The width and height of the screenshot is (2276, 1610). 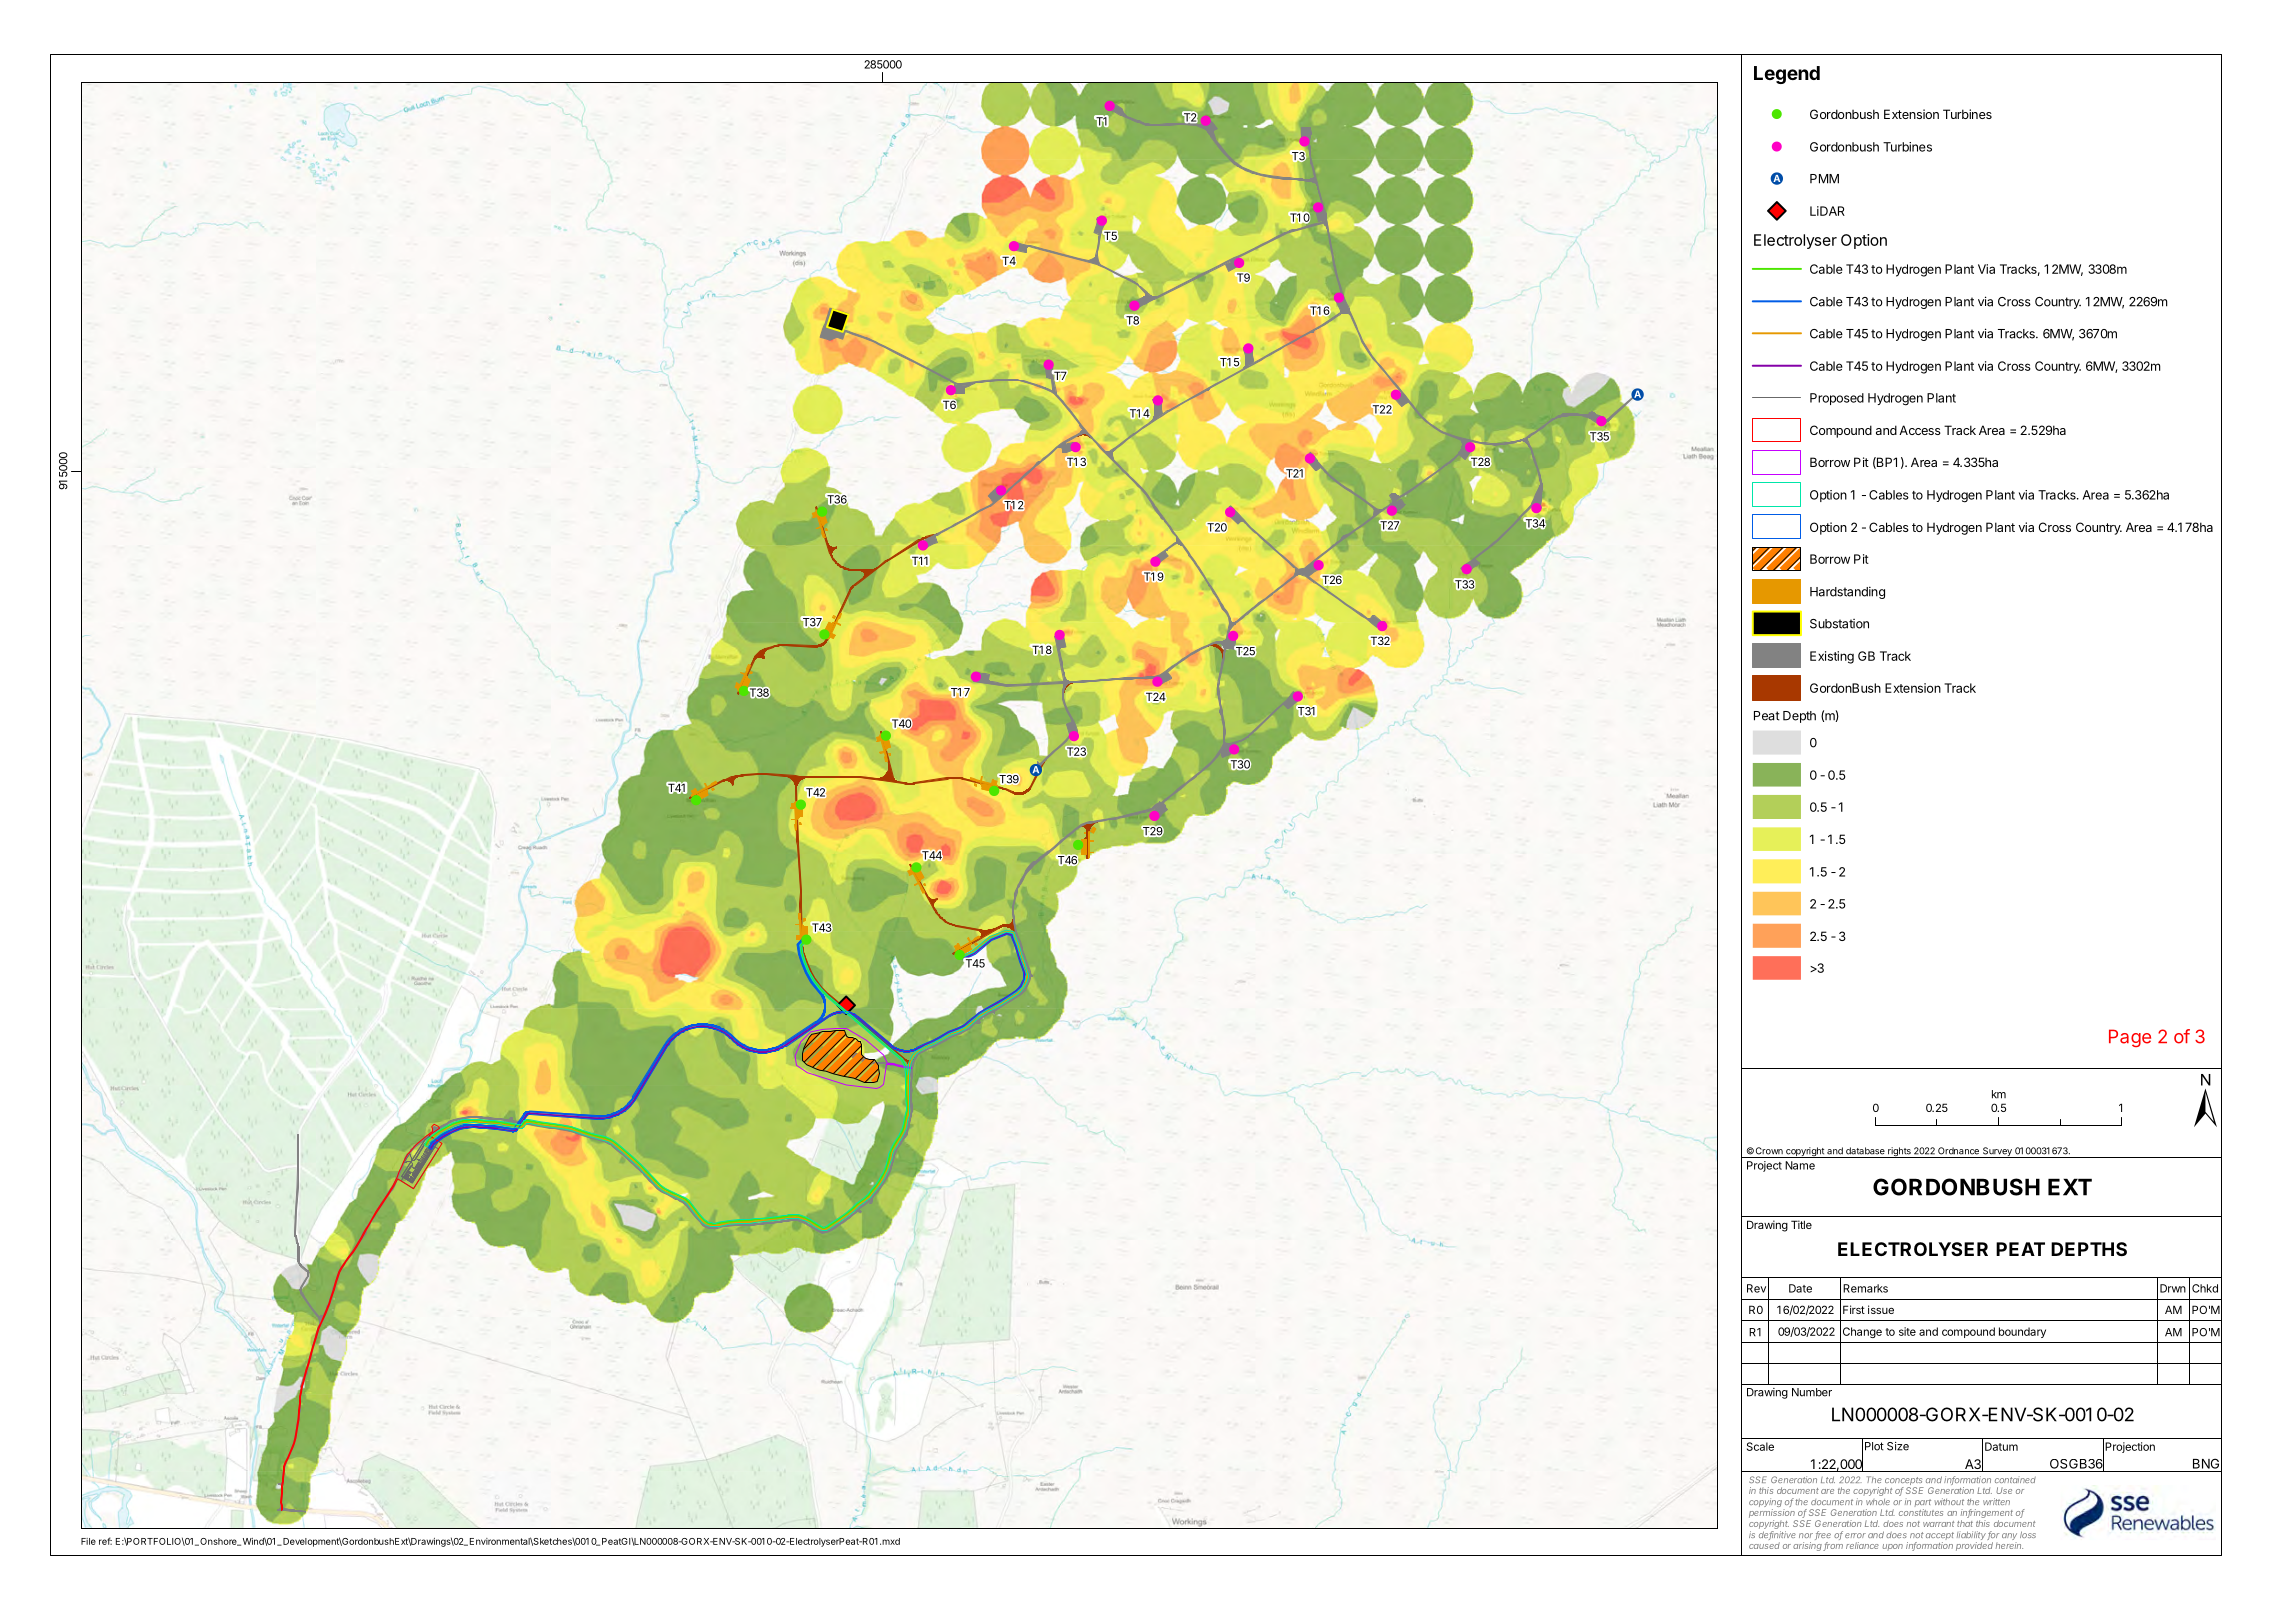 What do you see at coordinates (1865, 1151) in the screenshot?
I see `database` at bounding box center [1865, 1151].
